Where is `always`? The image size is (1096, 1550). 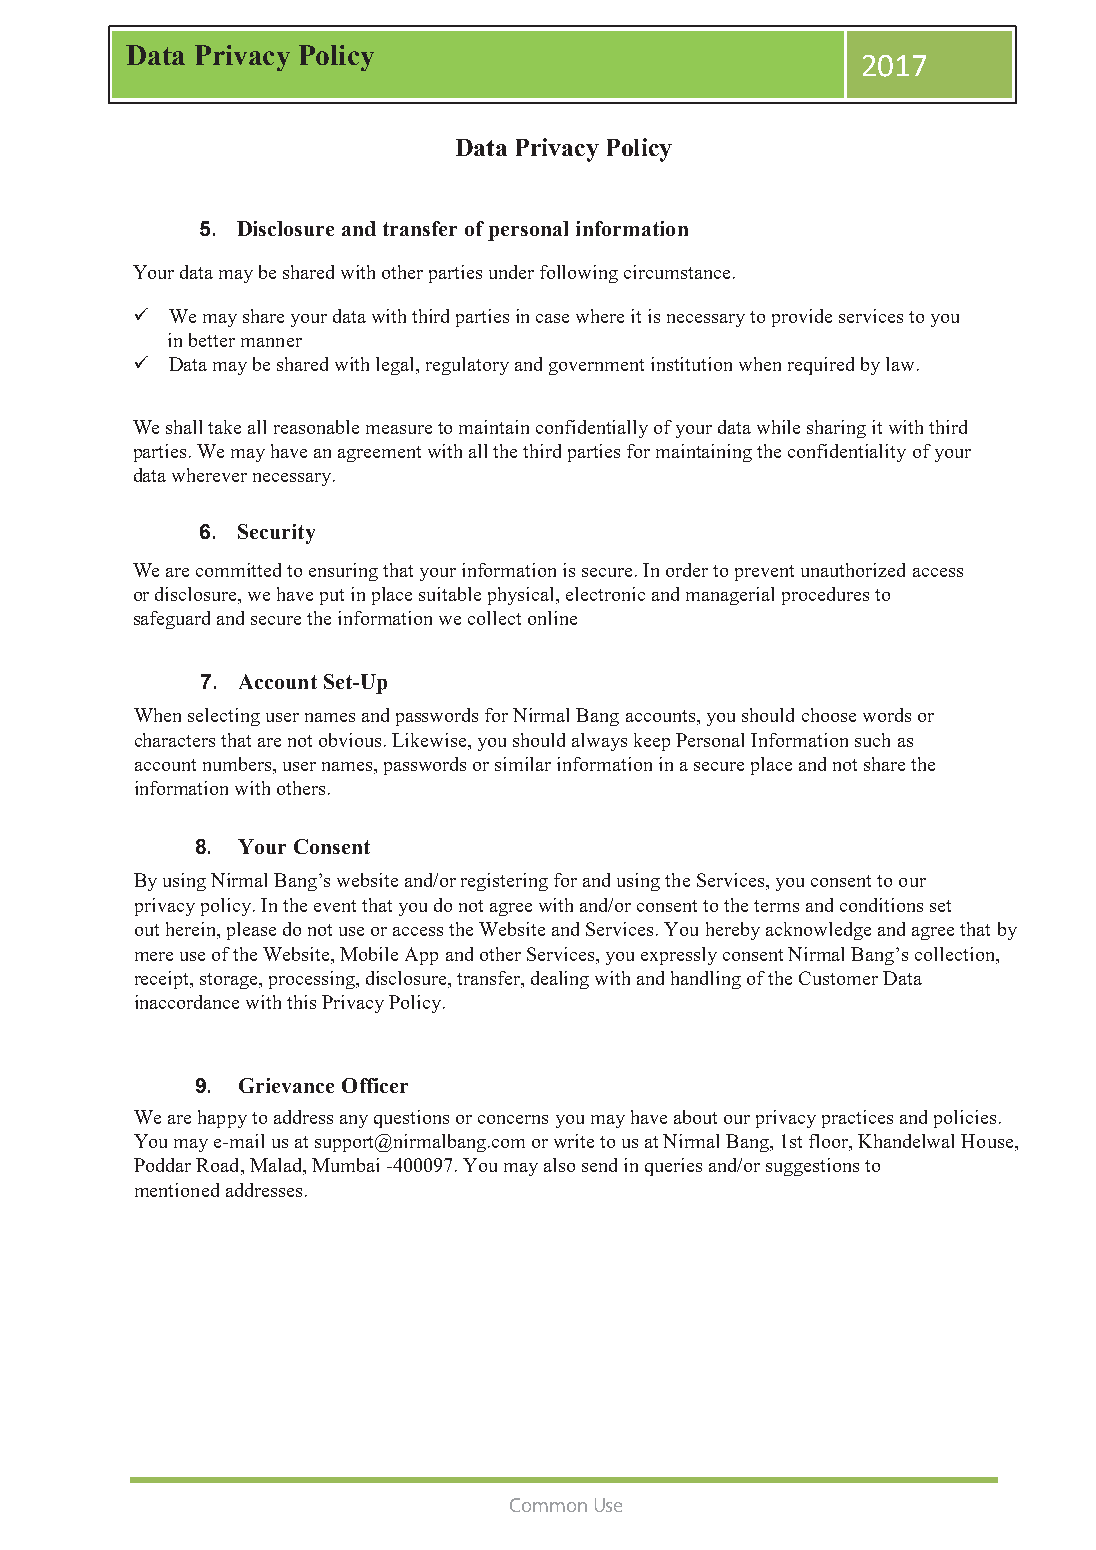 always is located at coordinates (599, 742).
